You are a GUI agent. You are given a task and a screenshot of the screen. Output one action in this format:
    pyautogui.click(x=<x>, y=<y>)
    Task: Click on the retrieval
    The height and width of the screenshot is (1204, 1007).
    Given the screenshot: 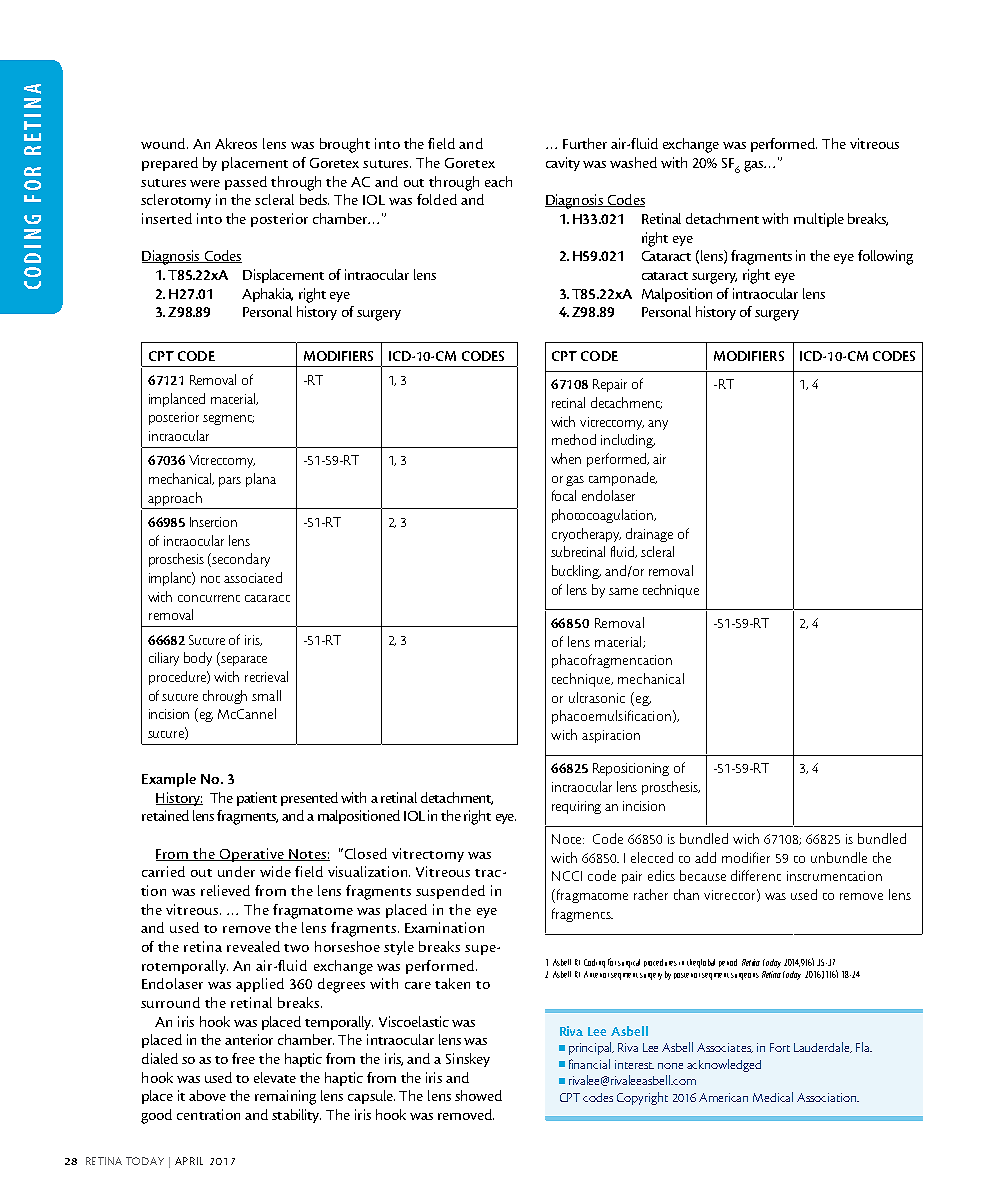 What is the action you would take?
    pyautogui.click(x=266, y=676)
